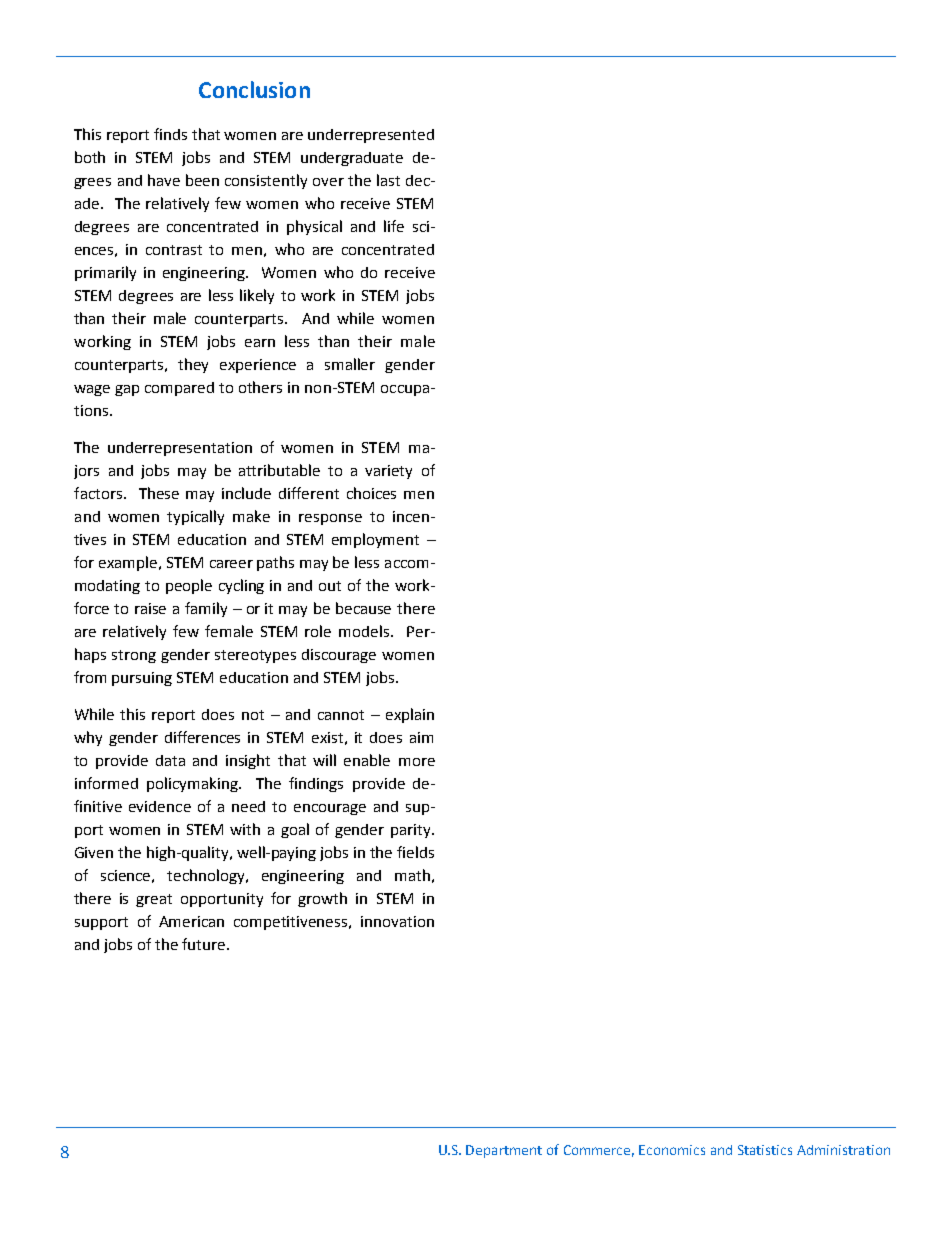 Image resolution: width=952 pixels, height=1233 pixels. Describe the element at coordinates (206, 609) in the screenshot. I see `family` at that location.
